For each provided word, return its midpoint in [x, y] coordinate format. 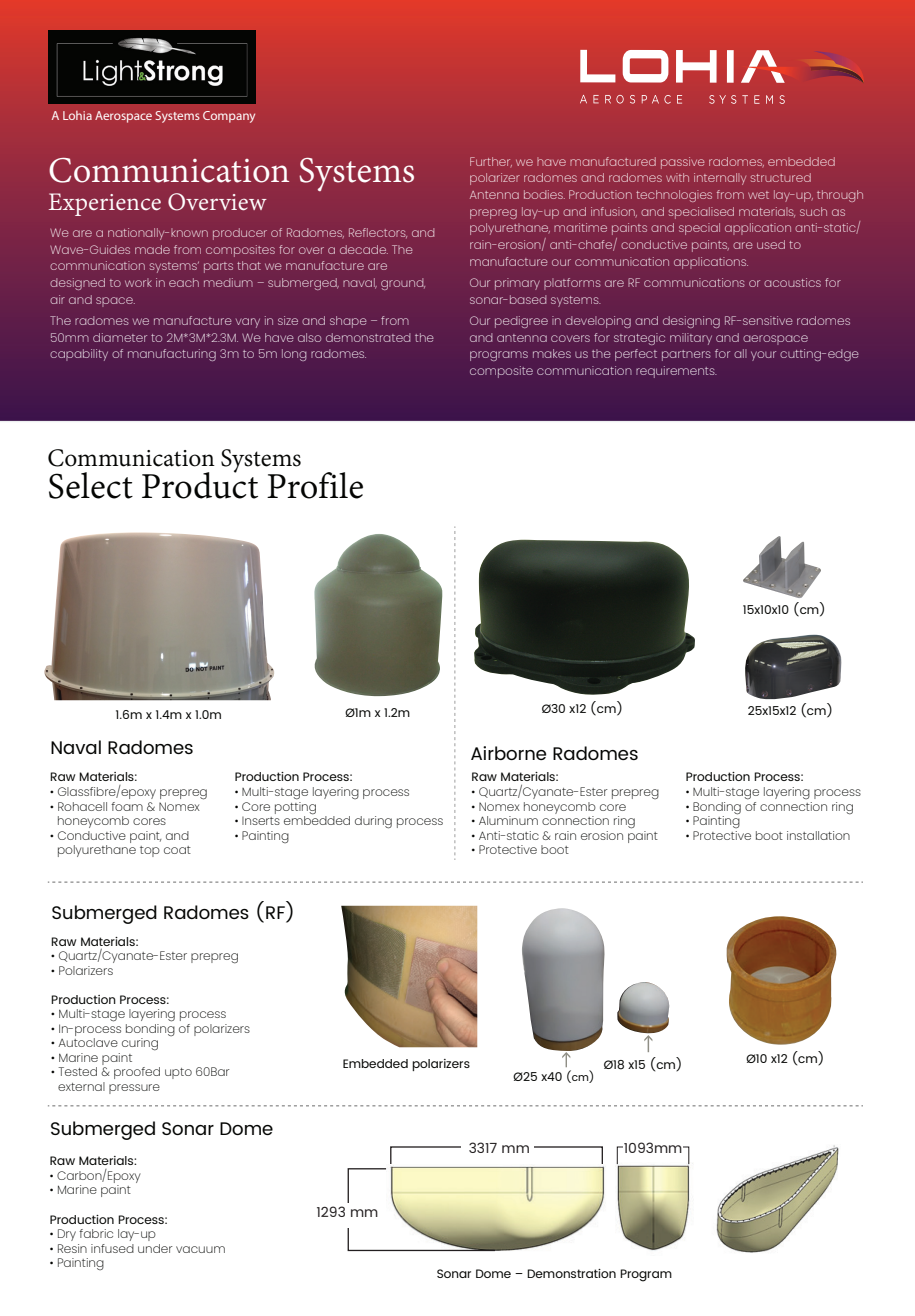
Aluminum [508, 820]
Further [491, 162]
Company [229, 117]
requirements [676, 372]
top [150, 851]
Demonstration [571, 1273]
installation [818, 835]
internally [720, 179]
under [155, 1248]
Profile [315, 485]
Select [91, 485]
